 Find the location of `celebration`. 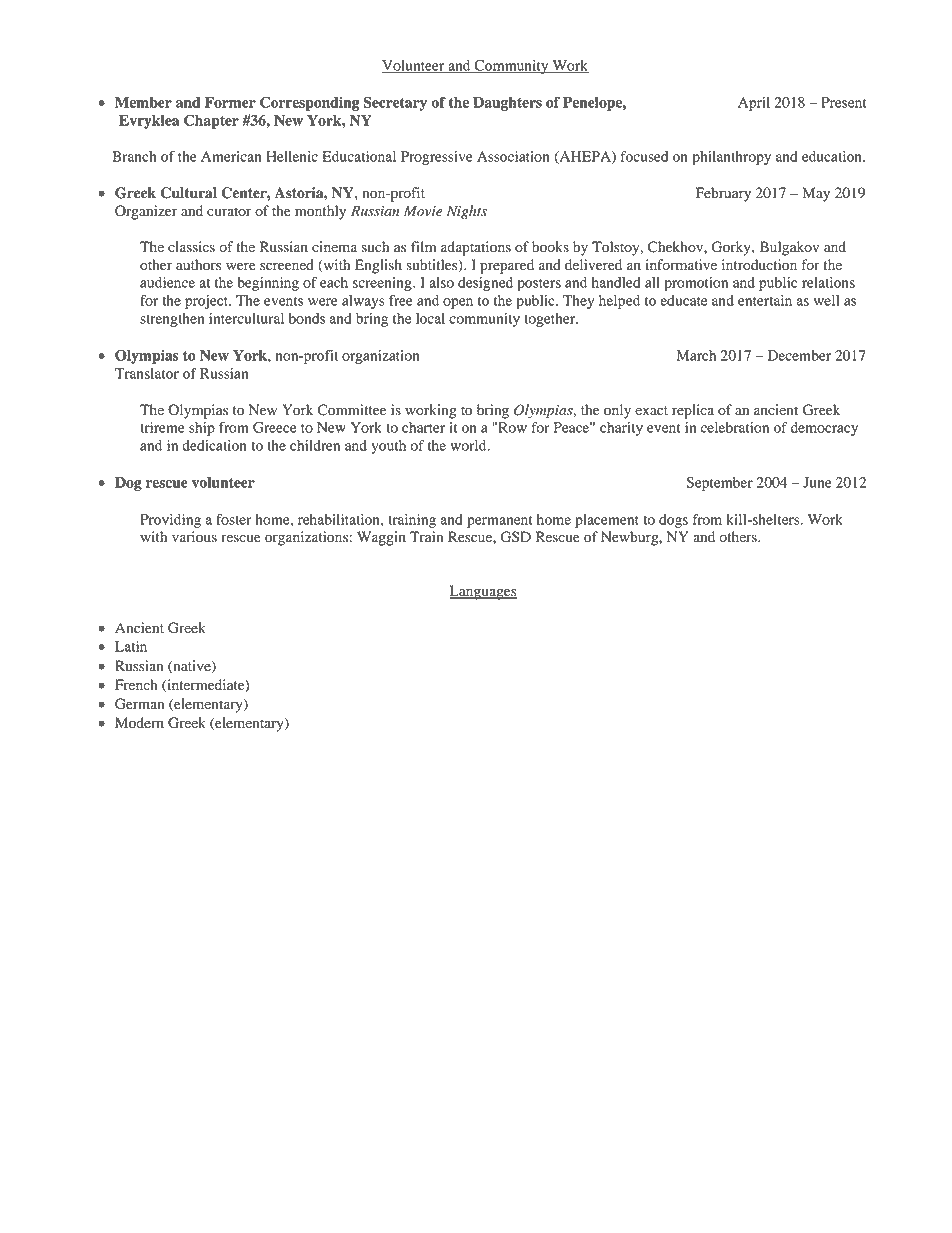

celebration is located at coordinates (735, 427).
